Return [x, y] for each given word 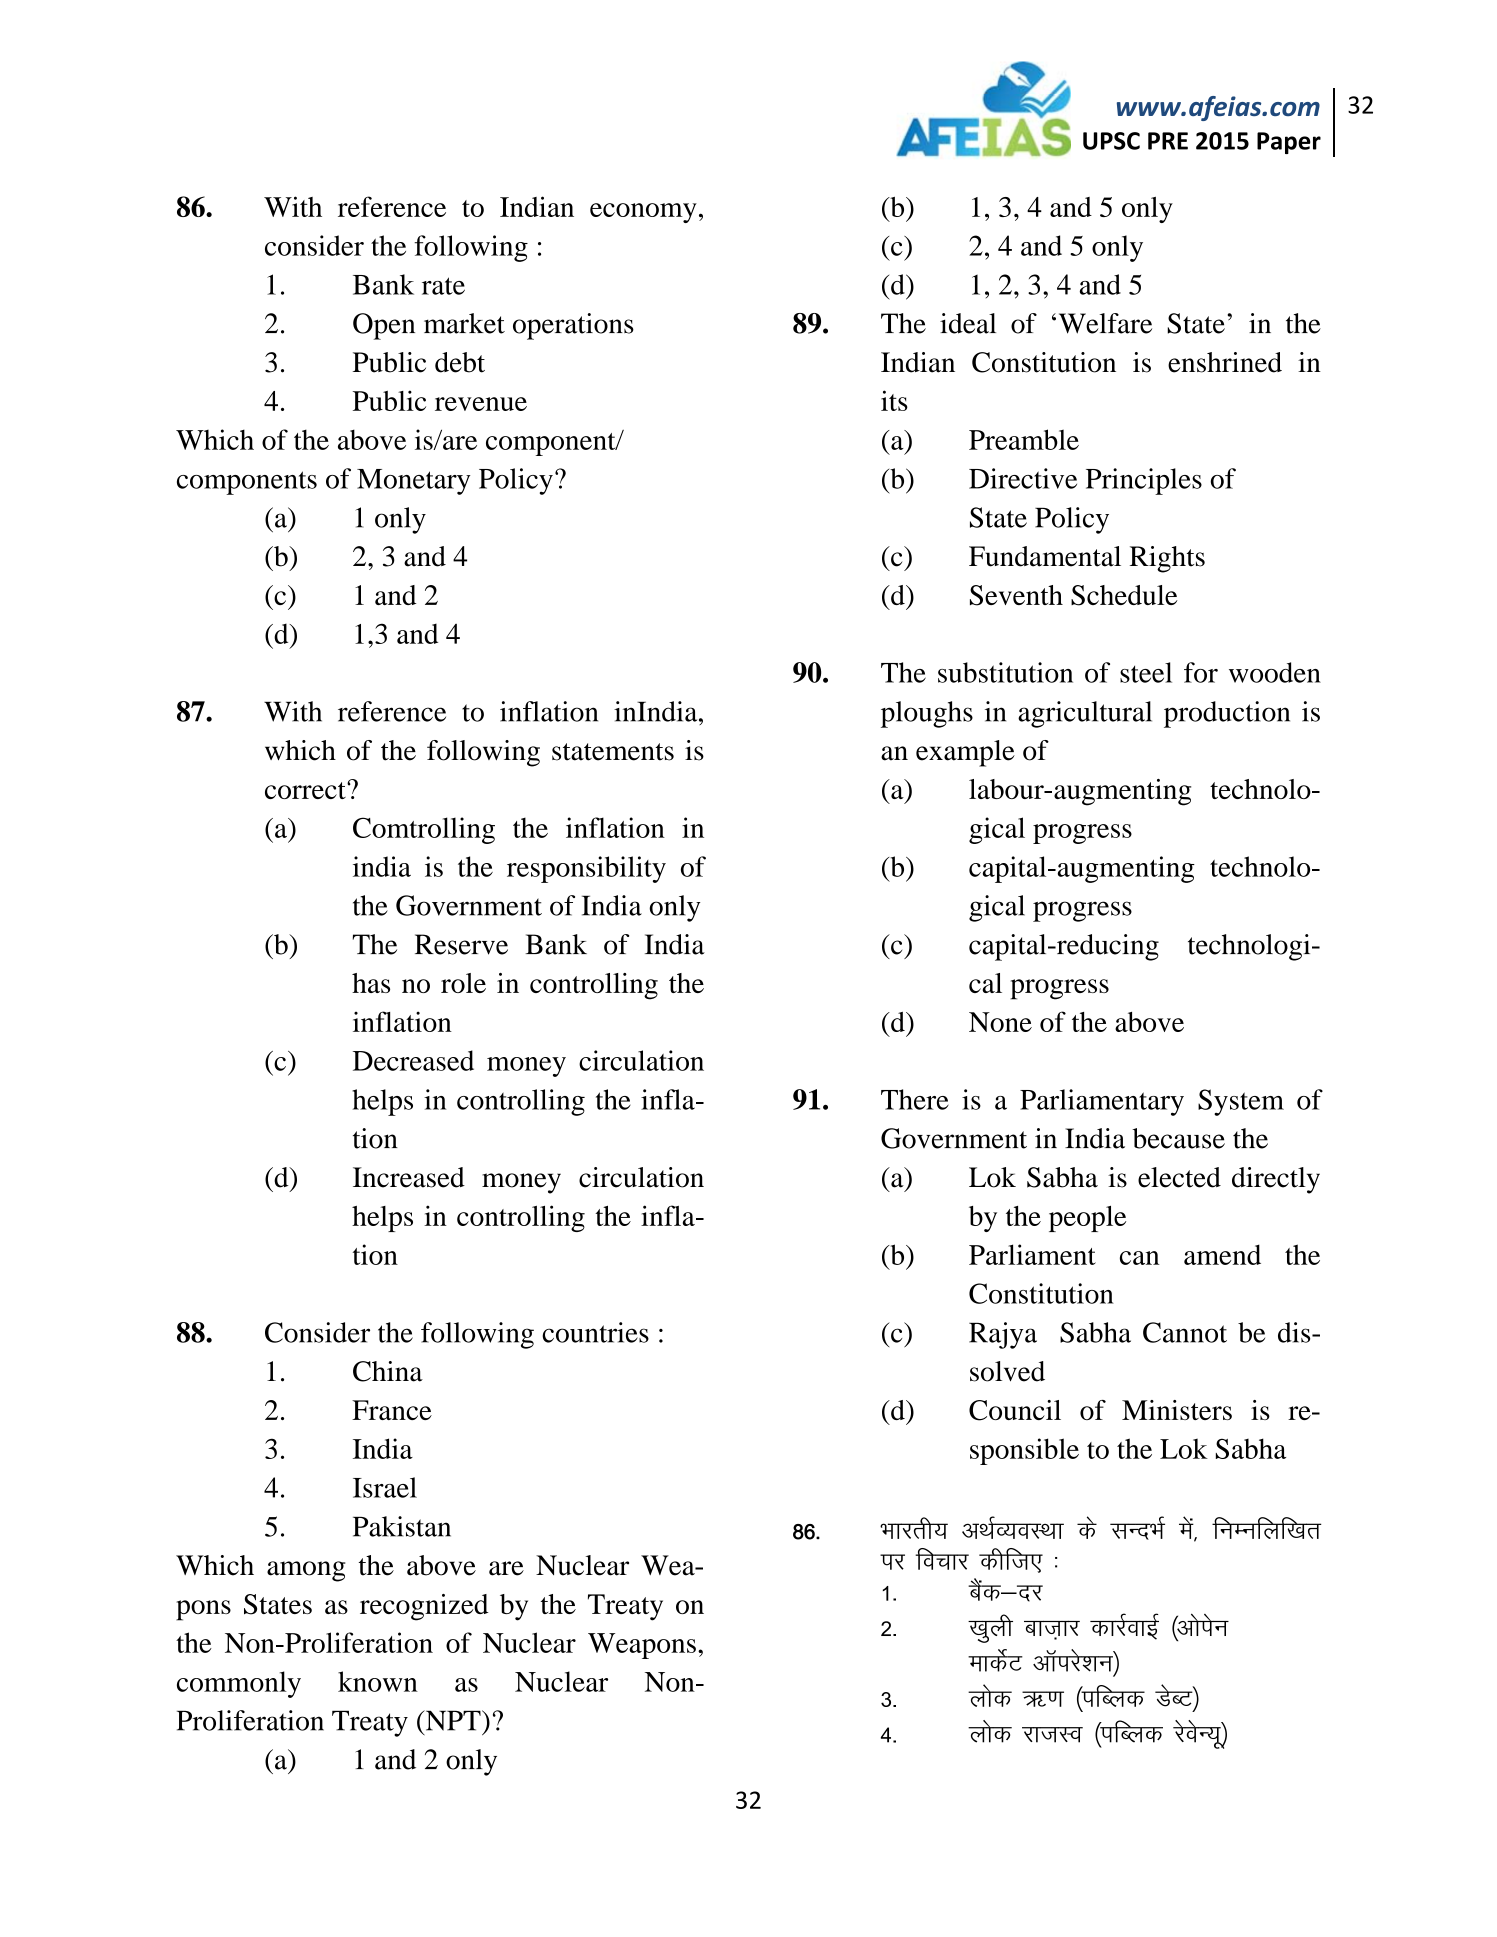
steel [1146, 672]
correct [306, 790]
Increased [409, 1177]
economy [643, 213]
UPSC [1111, 141]
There [915, 1099]
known [378, 1681]
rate [443, 286]
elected [1179, 1177]
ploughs [927, 714]
